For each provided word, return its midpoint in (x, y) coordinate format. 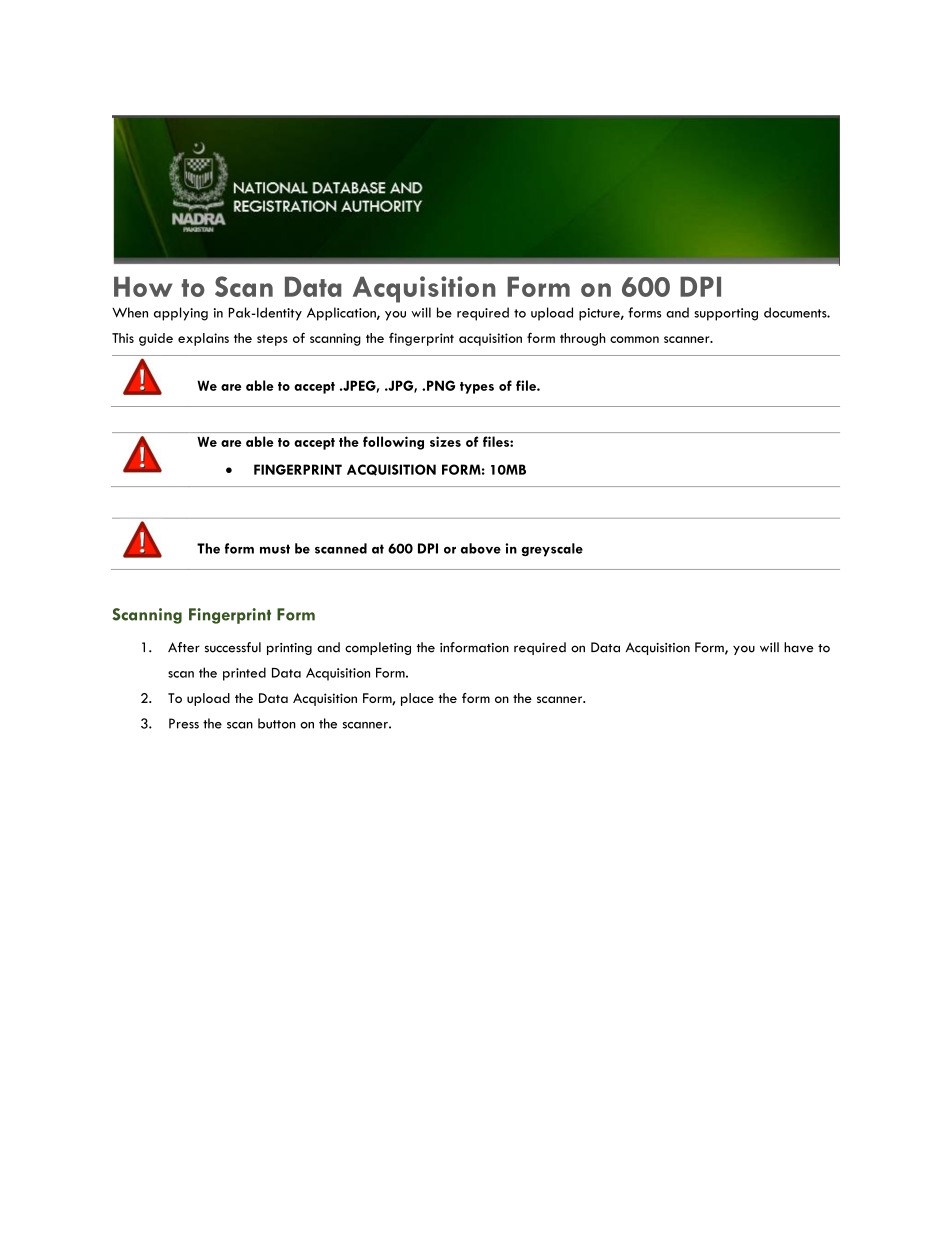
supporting (726, 314)
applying (181, 314)
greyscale (552, 550)
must (275, 549)
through (583, 339)
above (481, 548)
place (417, 699)
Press (184, 723)
